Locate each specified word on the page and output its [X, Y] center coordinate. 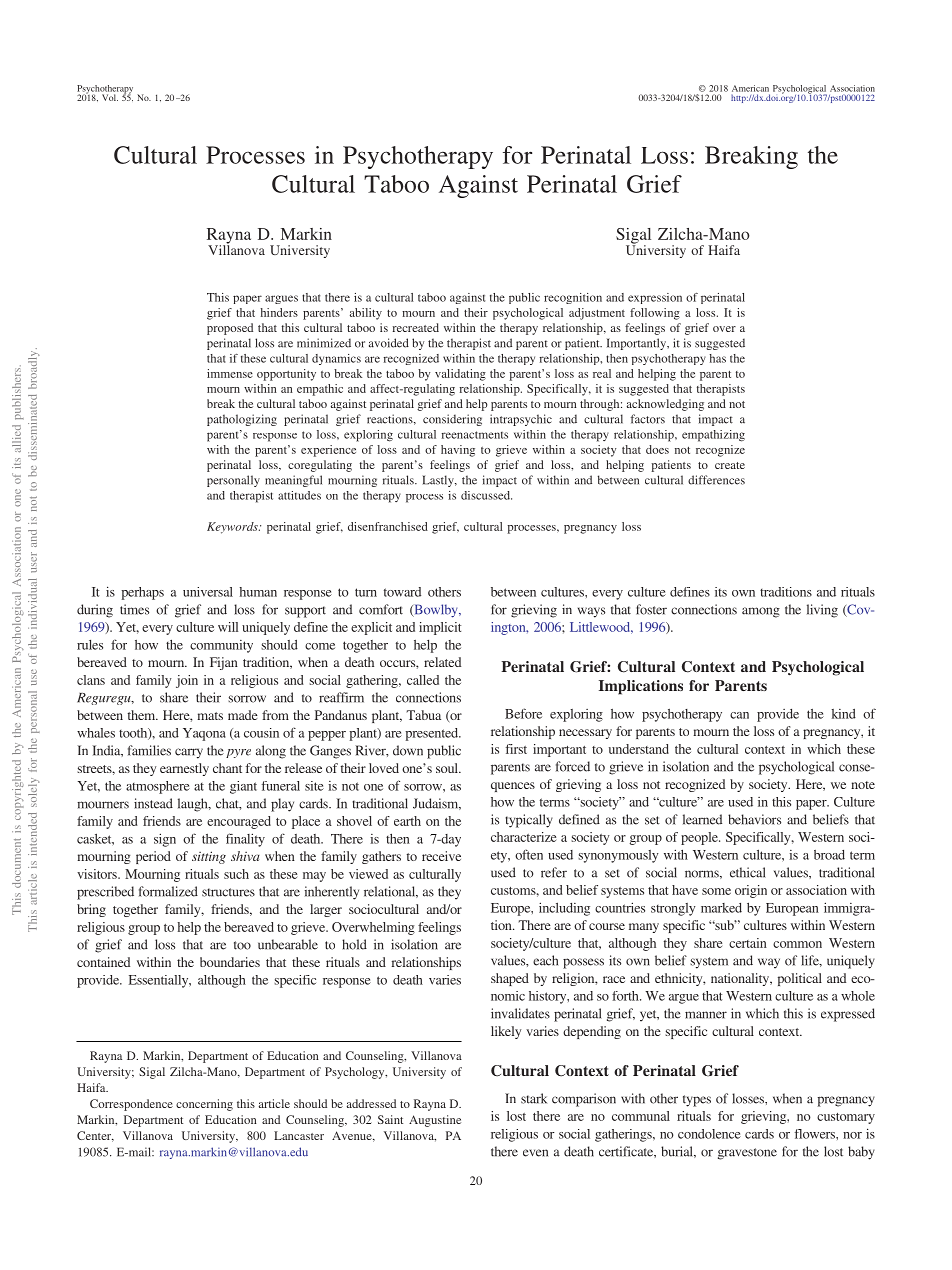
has [718, 358]
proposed [230, 329]
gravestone [747, 1154]
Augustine [435, 1121]
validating [460, 375]
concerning [204, 1105]
